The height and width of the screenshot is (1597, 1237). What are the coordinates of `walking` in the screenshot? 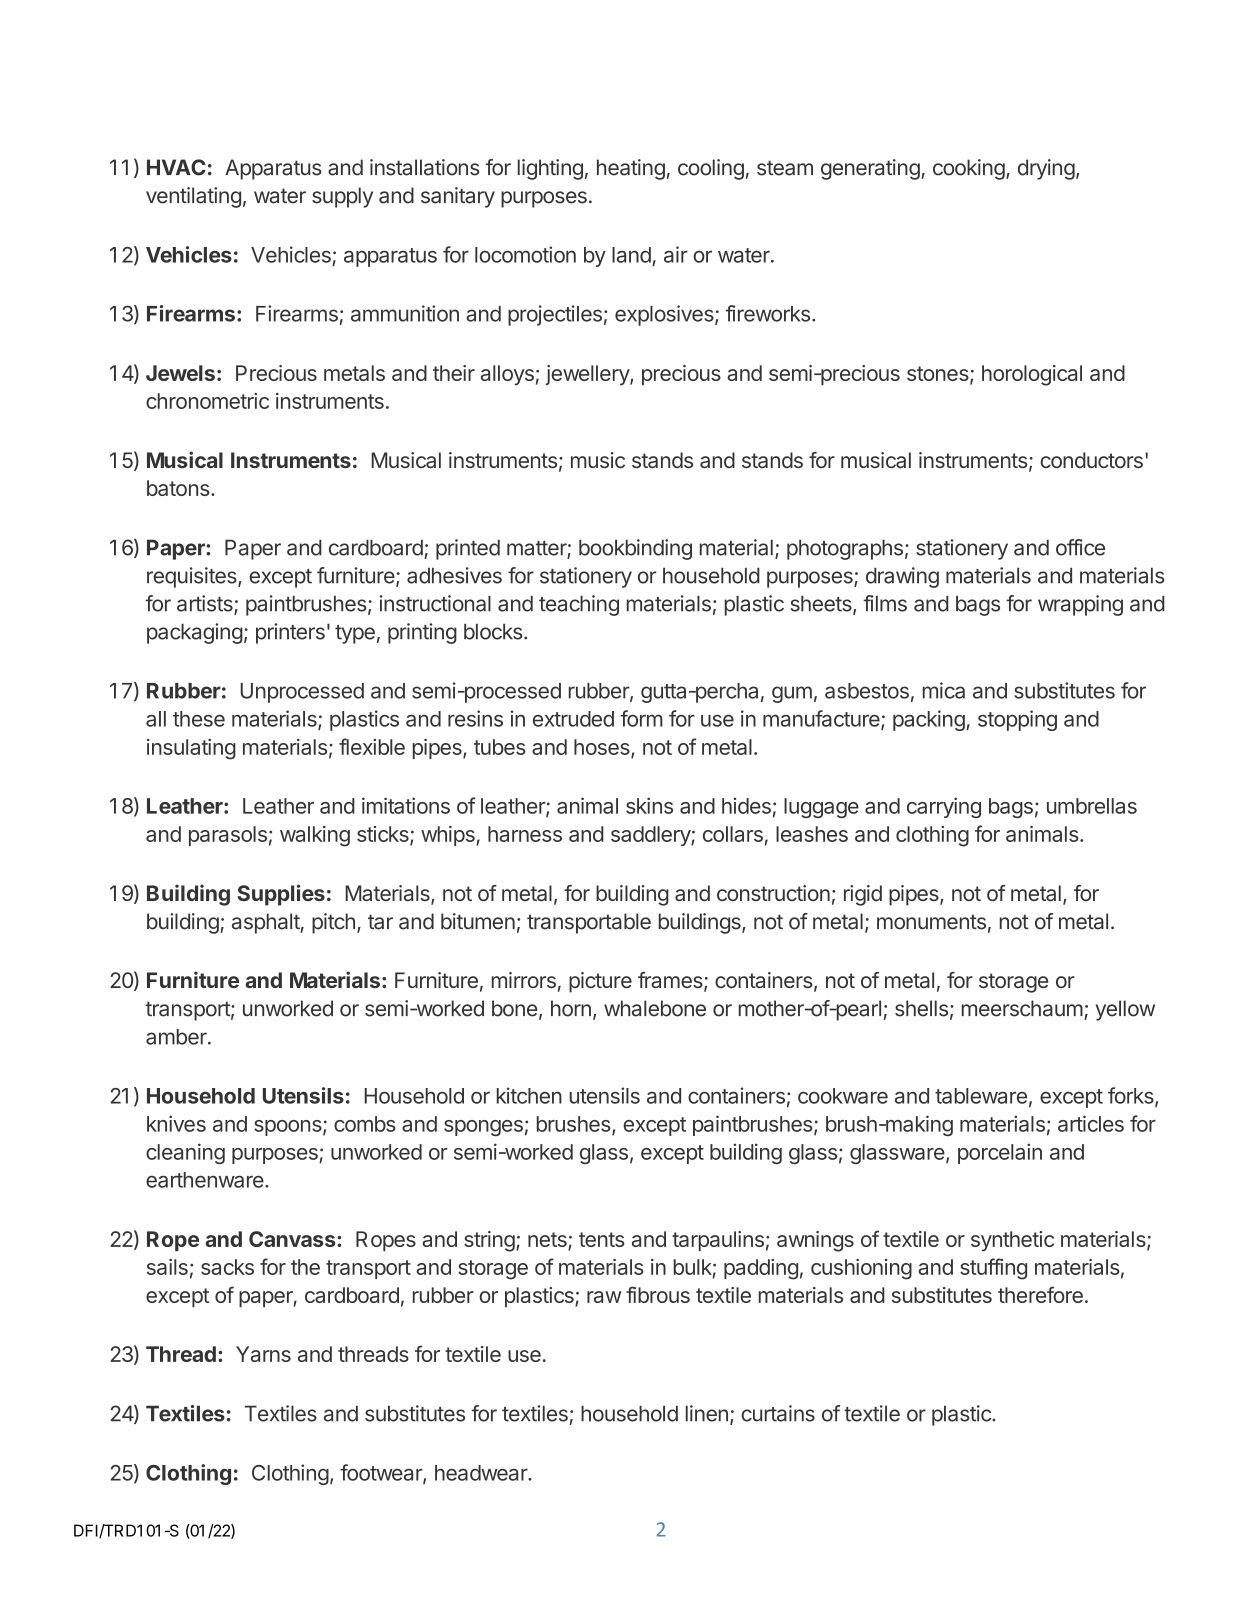 It's located at (315, 836).
